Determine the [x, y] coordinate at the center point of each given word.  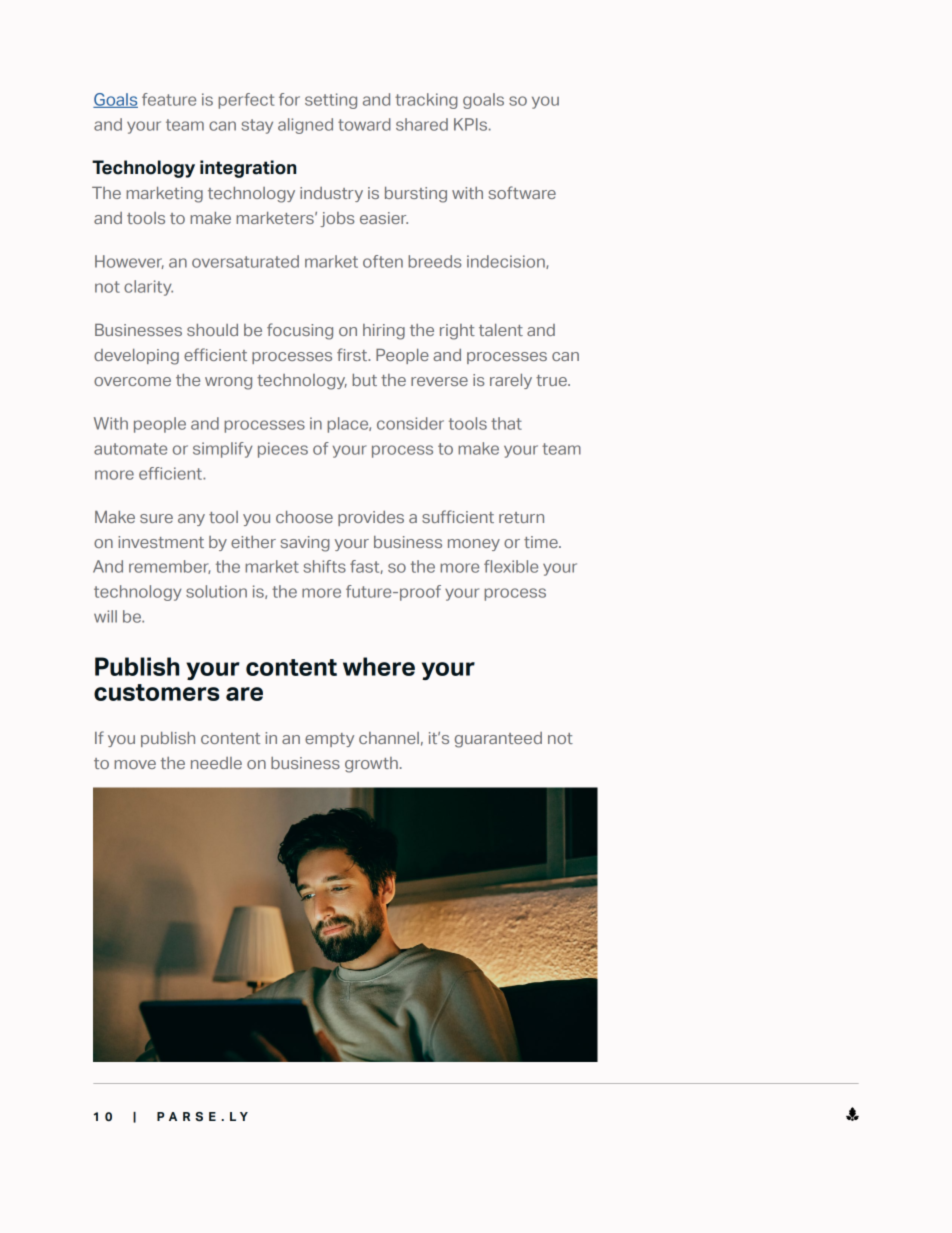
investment [161, 542]
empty [329, 740]
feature [169, 99]
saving [305, 544]
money [474, 545]
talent [501, 330]
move [135, 764]
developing [136, 357]
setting [331, 101]
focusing [300, 331]
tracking [426, 101]
